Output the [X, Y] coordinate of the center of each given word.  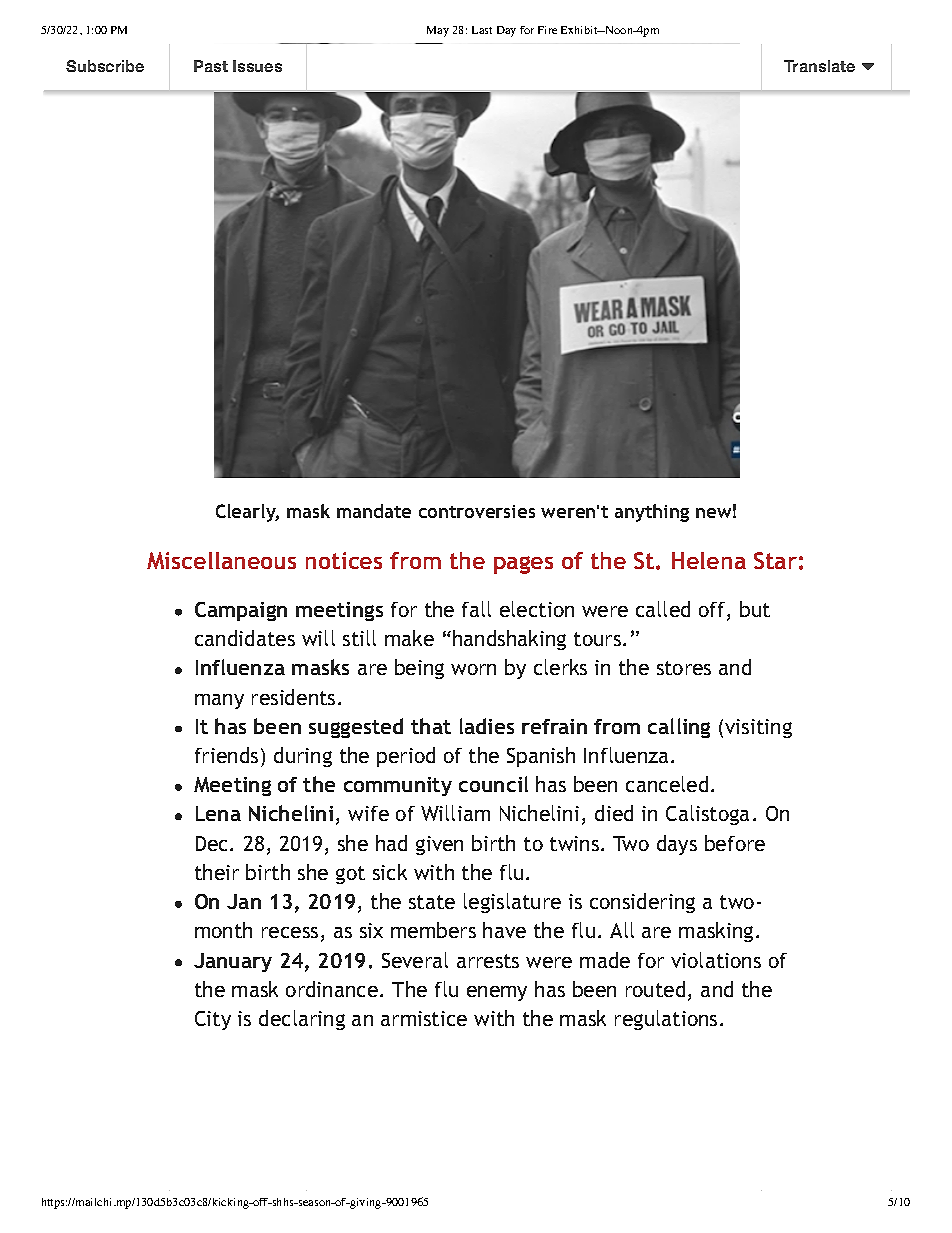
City [213, 1020]
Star [775, 560]
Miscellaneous [221, 560]
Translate [819, 66]
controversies [477, 511]
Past [211, 66]
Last [482, 30]
